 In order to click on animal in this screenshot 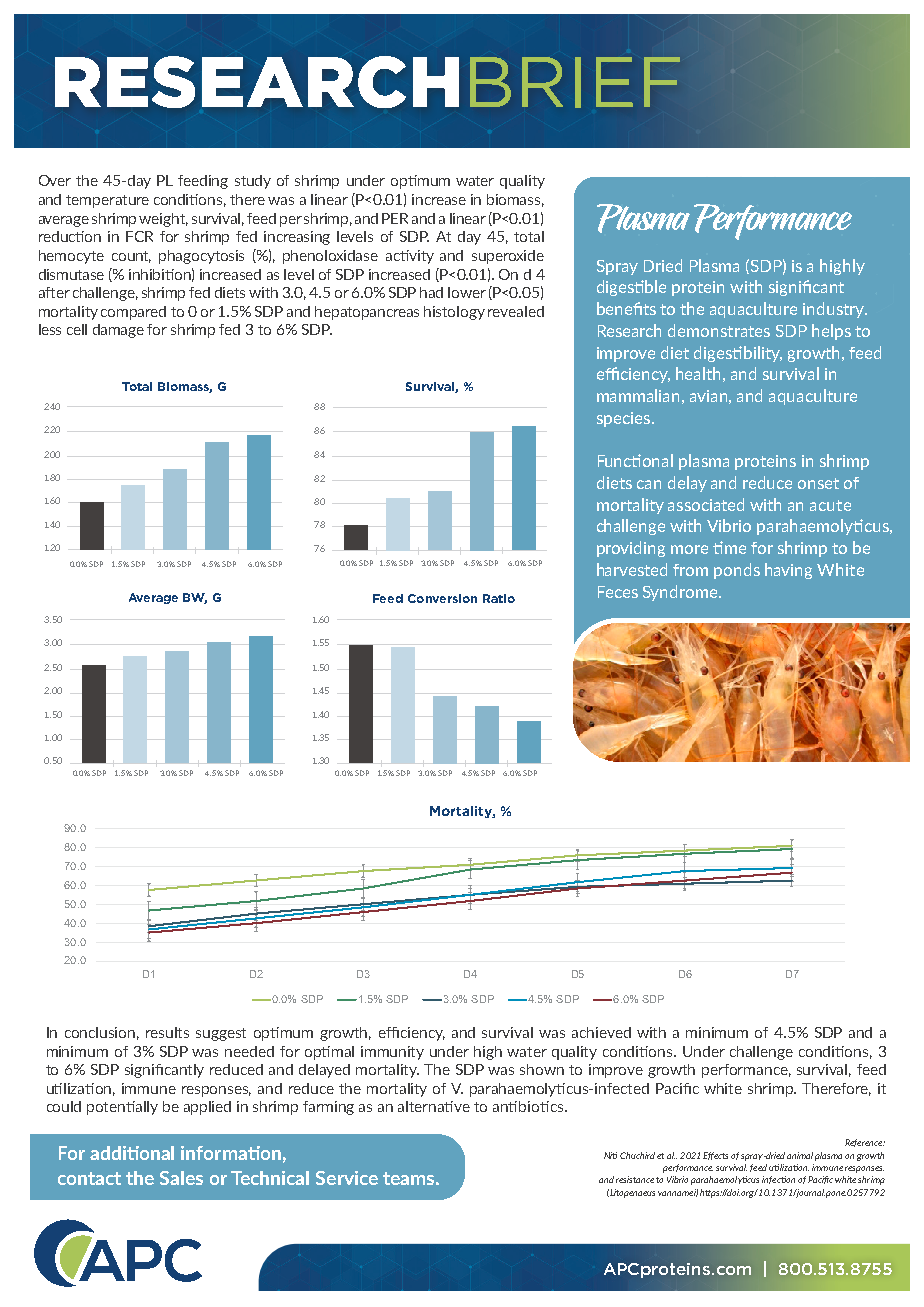, I will do `click(800, 1155)`.
